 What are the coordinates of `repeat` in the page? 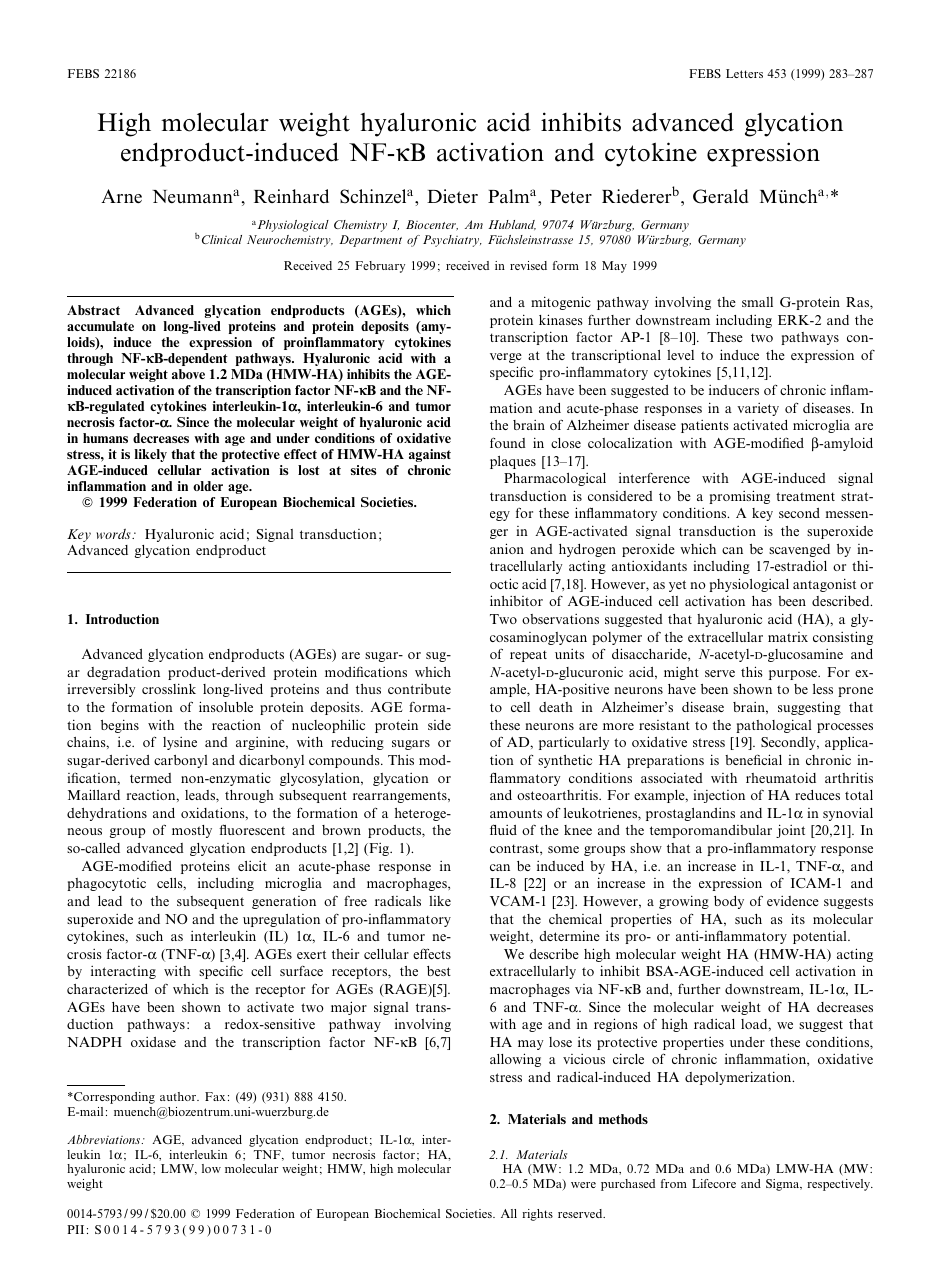 It's located at (528, 656).
